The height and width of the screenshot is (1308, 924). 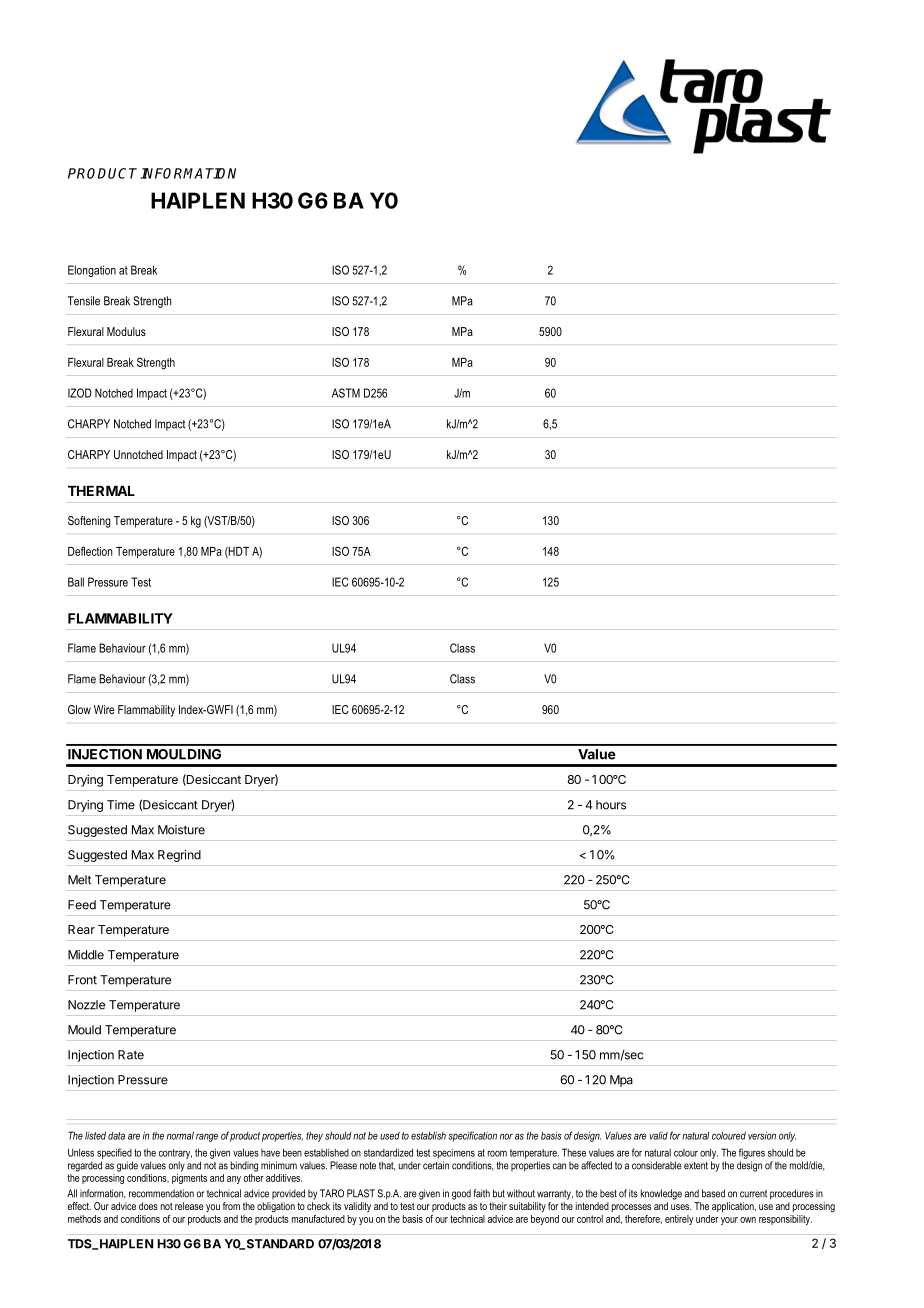 What do you see at coordinates (181, 830) in the screenshot?
I see `Moisture` at bounding box center [181, 830].
